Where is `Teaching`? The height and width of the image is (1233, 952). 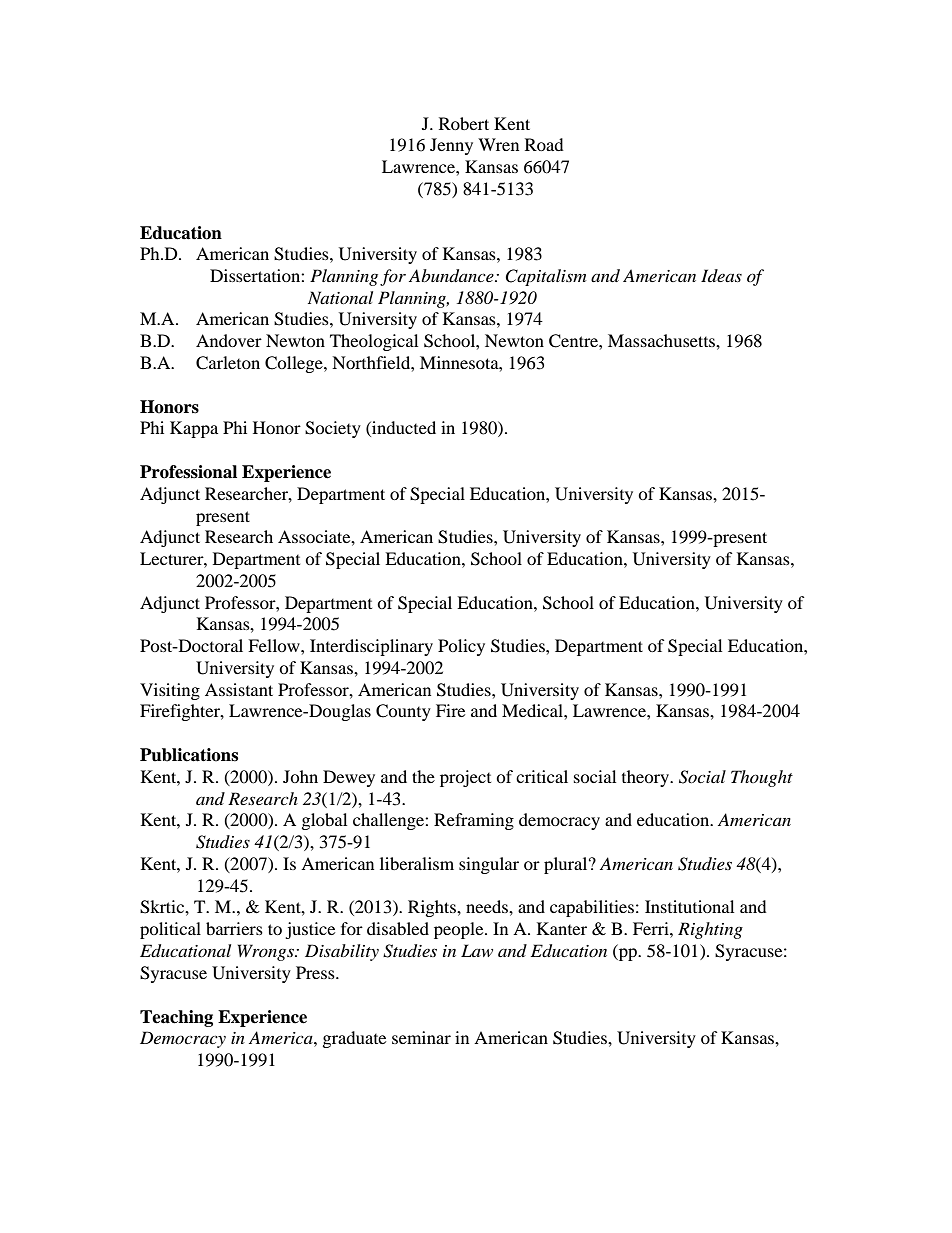 Teaching is located at coordinates (176, 1018).
